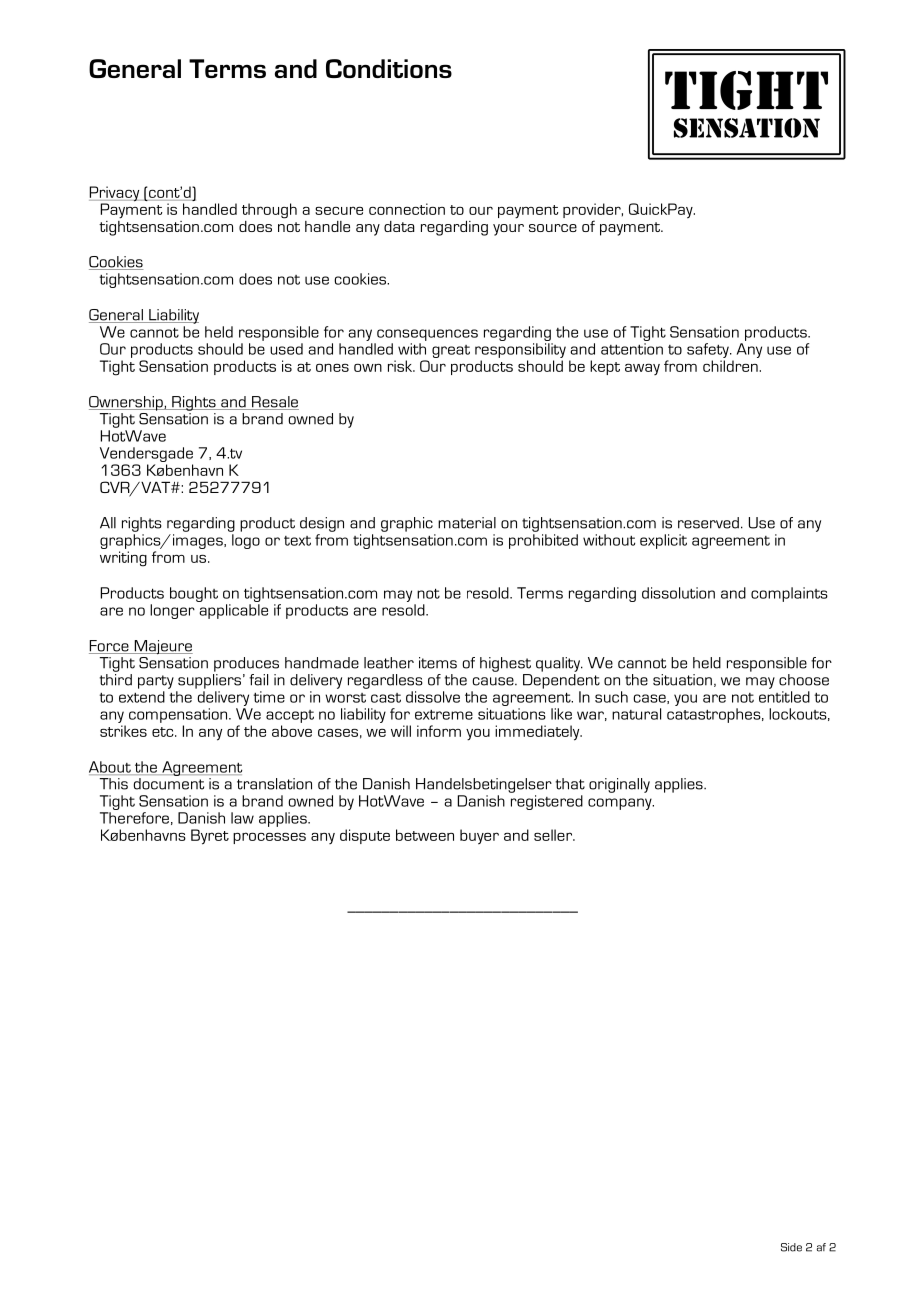 The width and height of the image is (924, 1308). I want to click on seller, so click(554, 835).
